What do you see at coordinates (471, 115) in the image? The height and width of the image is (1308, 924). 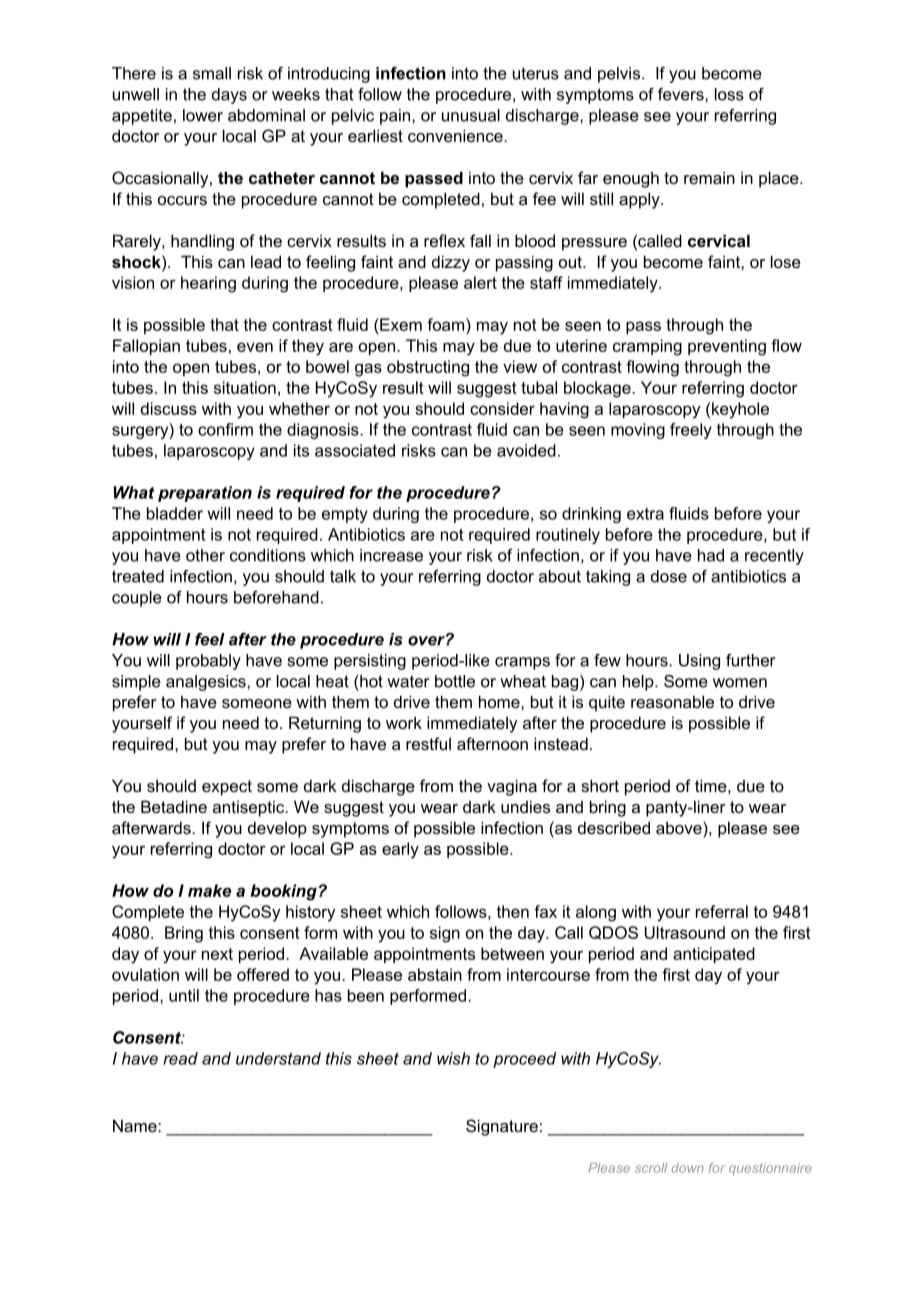 I see `unusual` at bounding box center [471, 115].
